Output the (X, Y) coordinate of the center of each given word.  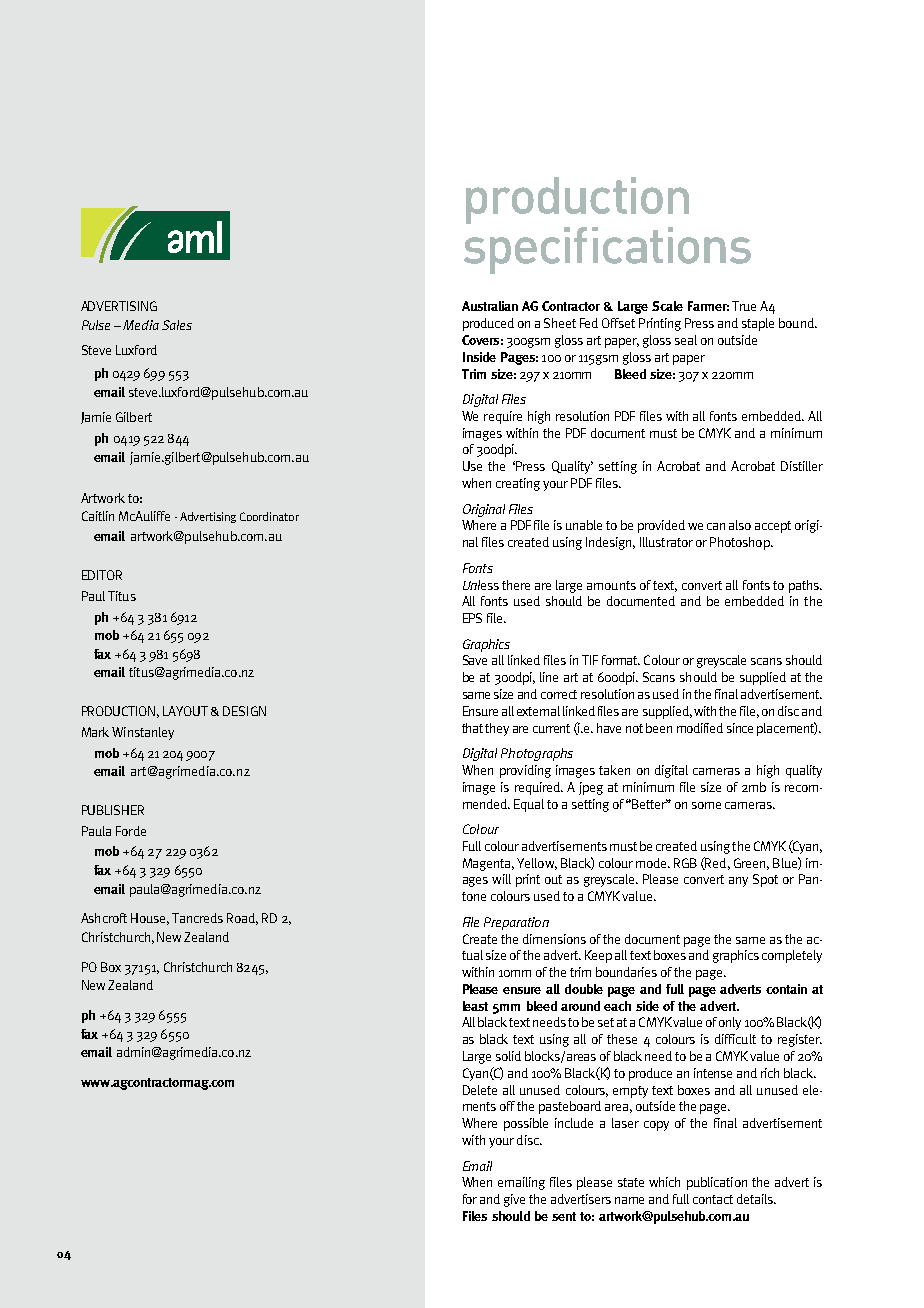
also (740, 525)
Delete (480, 1090)
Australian (490, 306)
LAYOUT (185, 711)
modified (700, 728)
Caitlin (98, 516)
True (744, 306)
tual (472, 955)
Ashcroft (104, 918)
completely (792, 956)
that (474, 728)
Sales (177, 325)
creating (518, 484)
